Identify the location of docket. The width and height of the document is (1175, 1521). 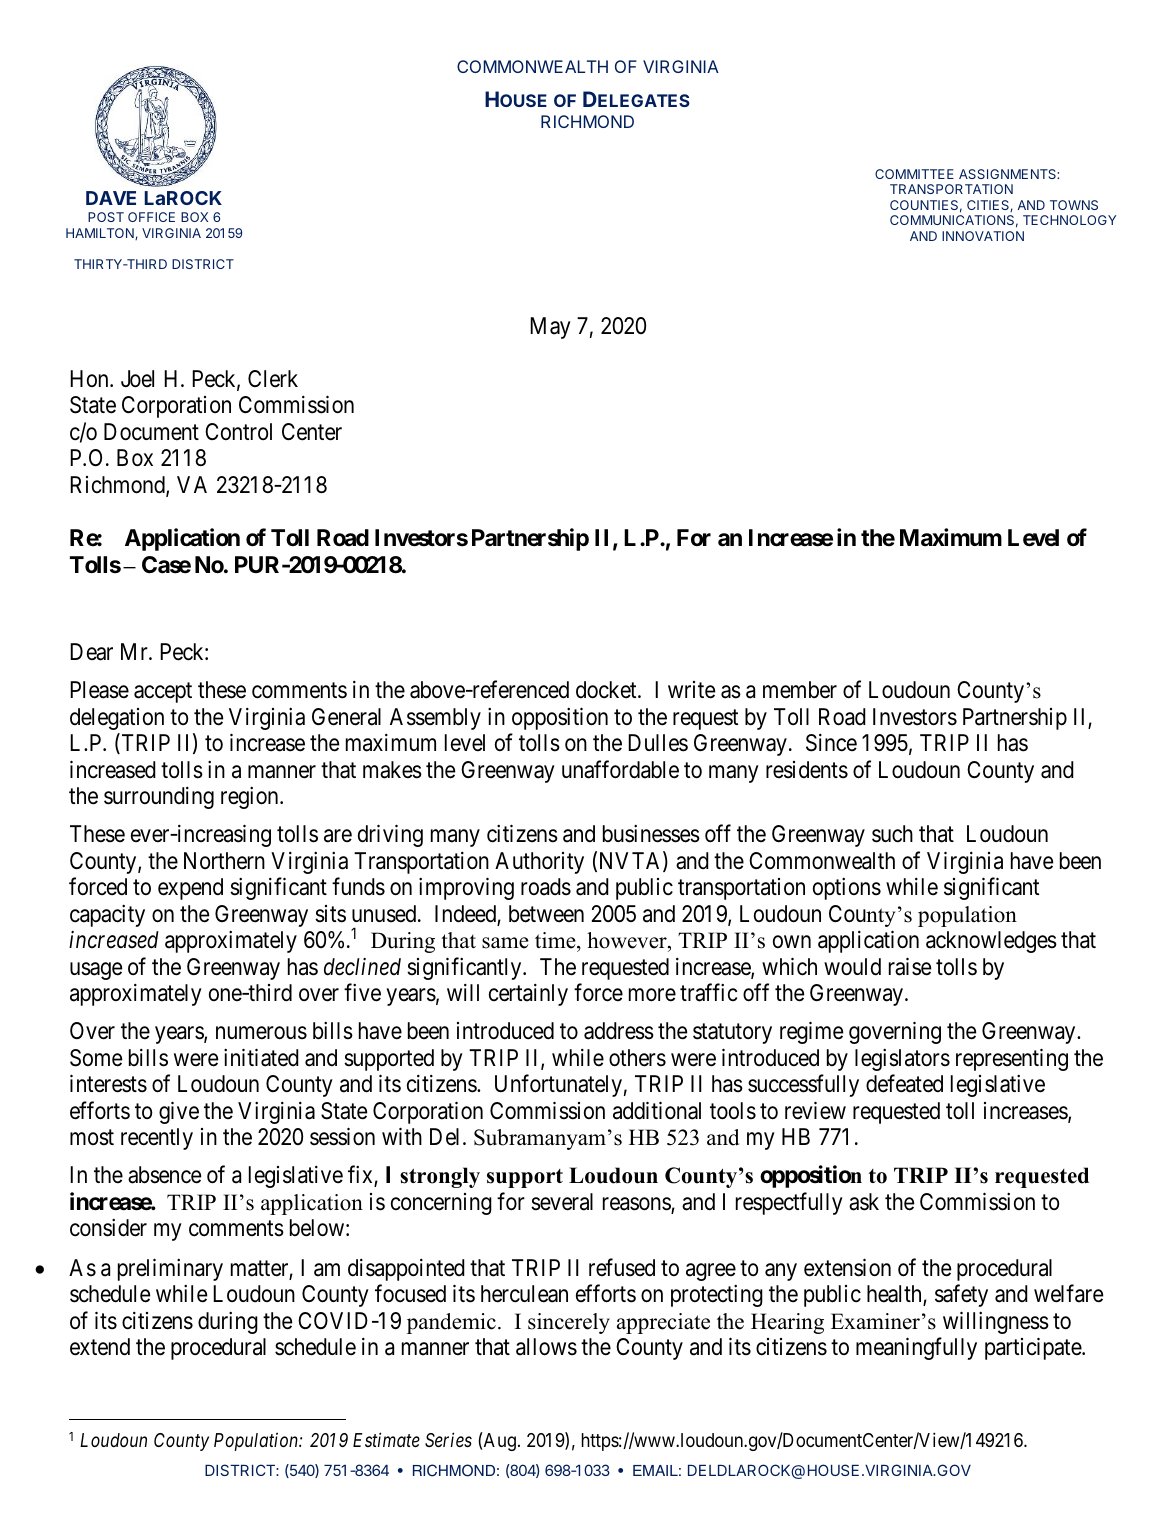
(607, 690).
